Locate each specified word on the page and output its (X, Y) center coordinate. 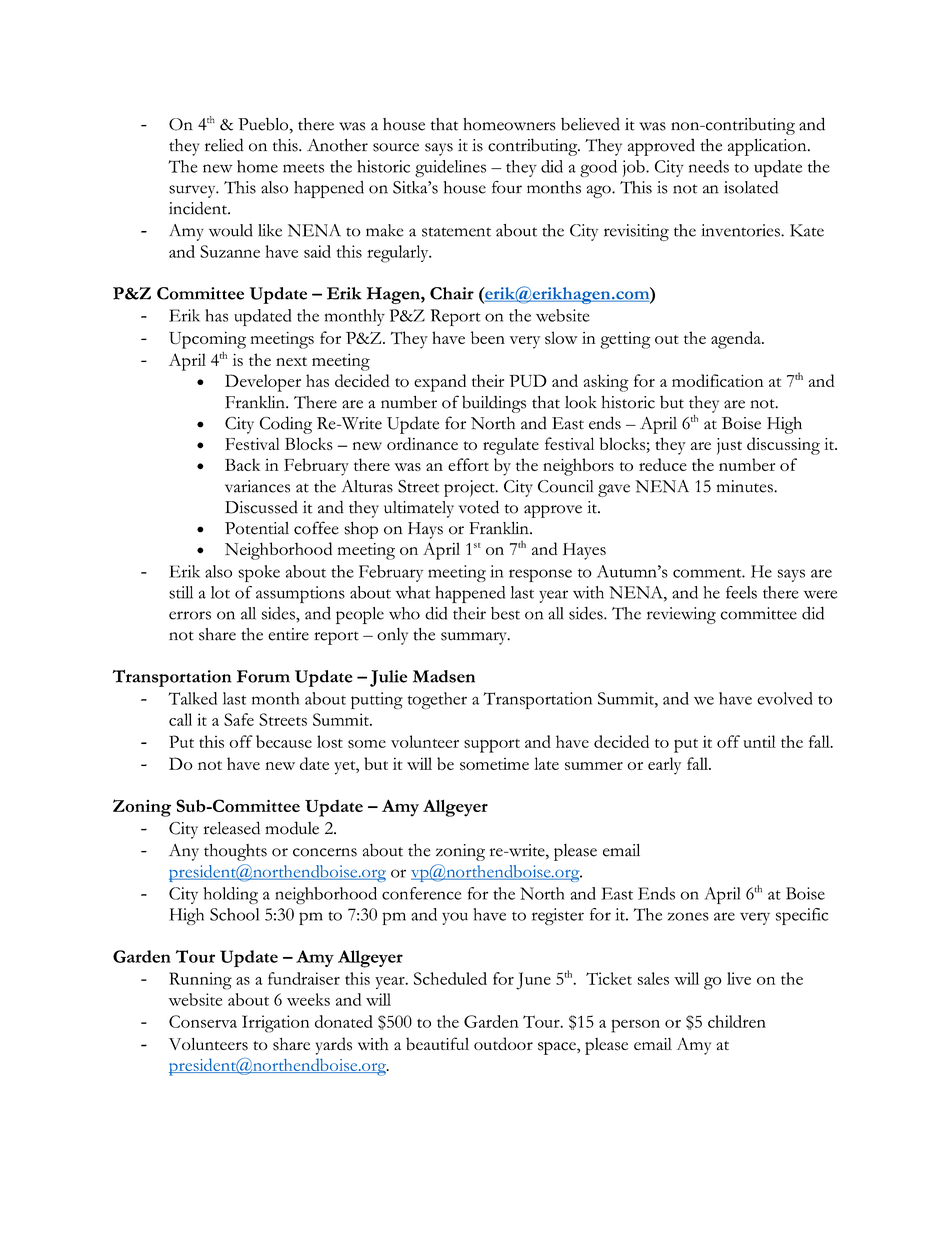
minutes (746, 486)
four (507, 187)
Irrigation (275, 1024)
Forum (263, 676)
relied (224, 145)
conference (421, 893)
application (768, 147)
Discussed (261, 507)
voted (479, 507)
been (488, 337)
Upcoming (207, 340)
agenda (737, 340)
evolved (784, 698)
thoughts (235, 852)
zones (688, 916)
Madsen (444, 676)
